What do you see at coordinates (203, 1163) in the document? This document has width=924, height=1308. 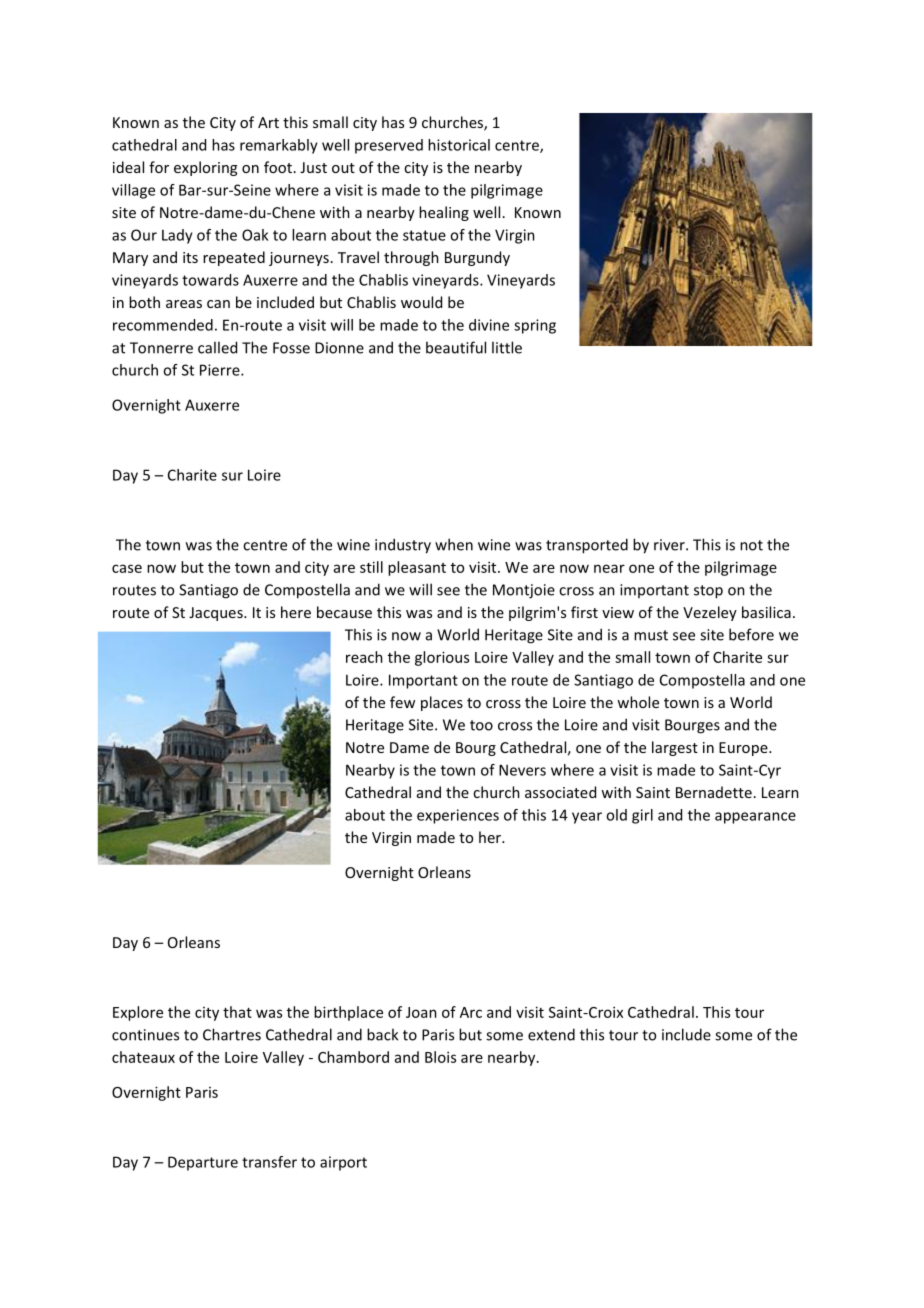 I see `Departure` at bounding box center [203, 1163].
